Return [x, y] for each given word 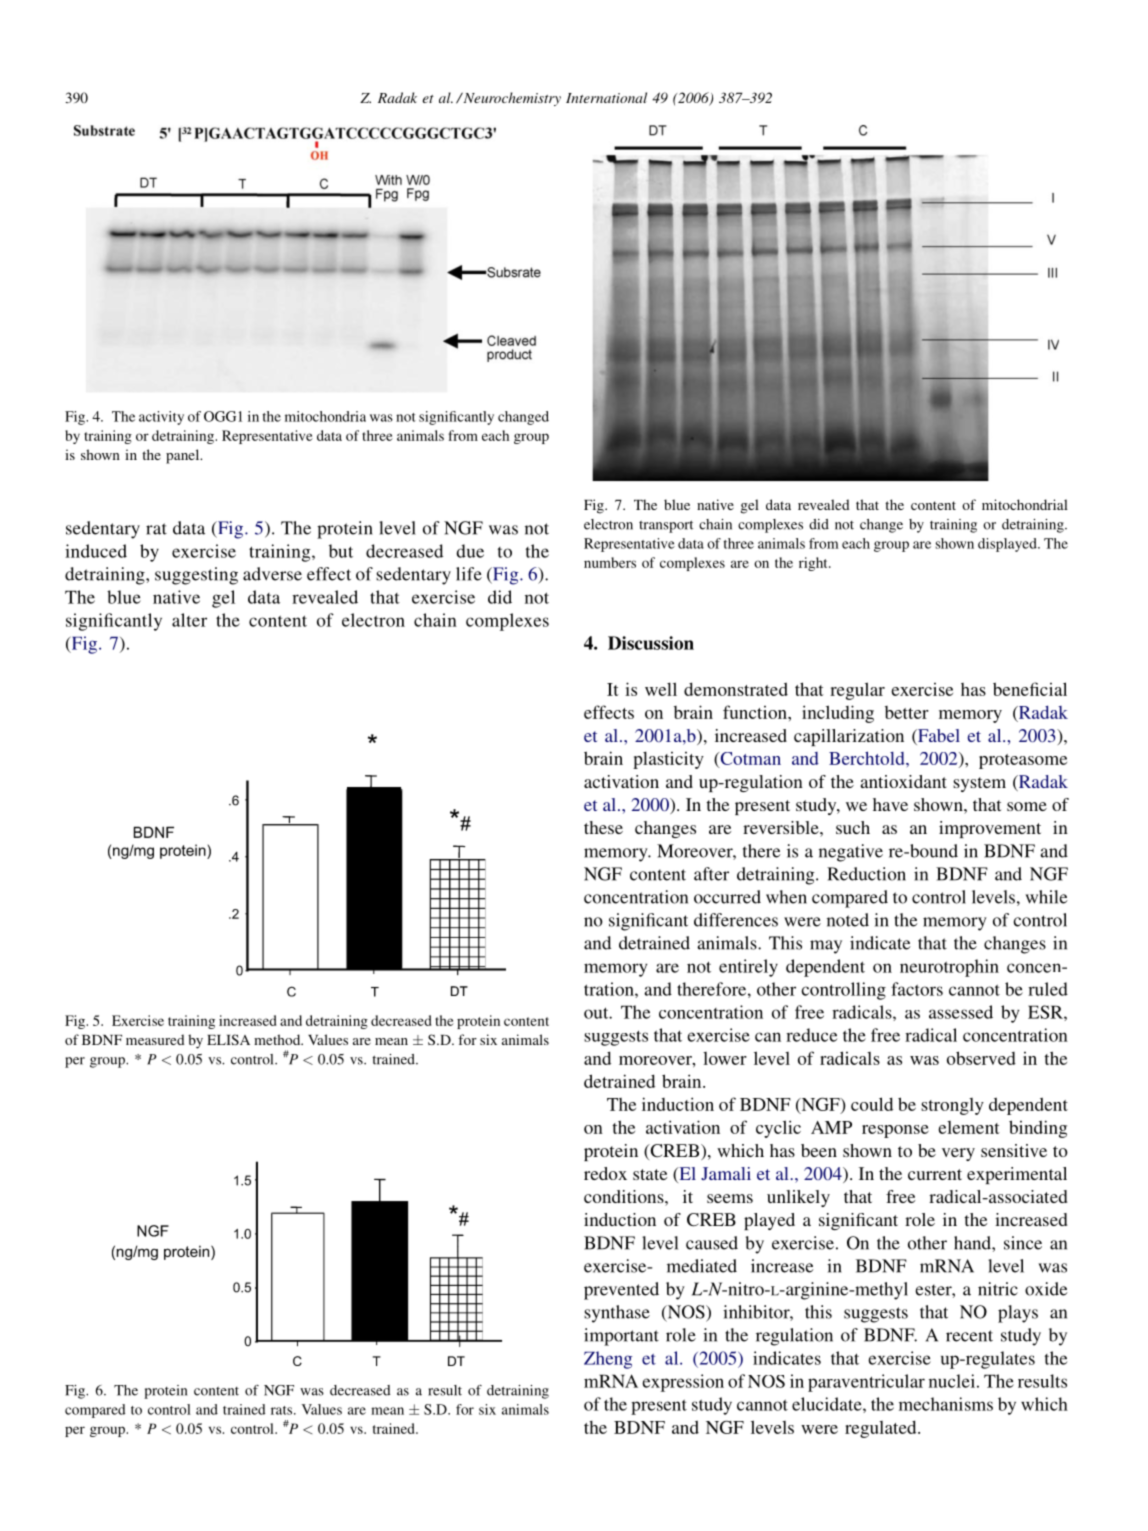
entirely [748, 968]
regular [857, 691]
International [606, 97]
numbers [610, 562]
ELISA [228, 1039]
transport [666, 526]
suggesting [196, 576]
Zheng [608, 1360]
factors [917, 989]
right [814, 564]
